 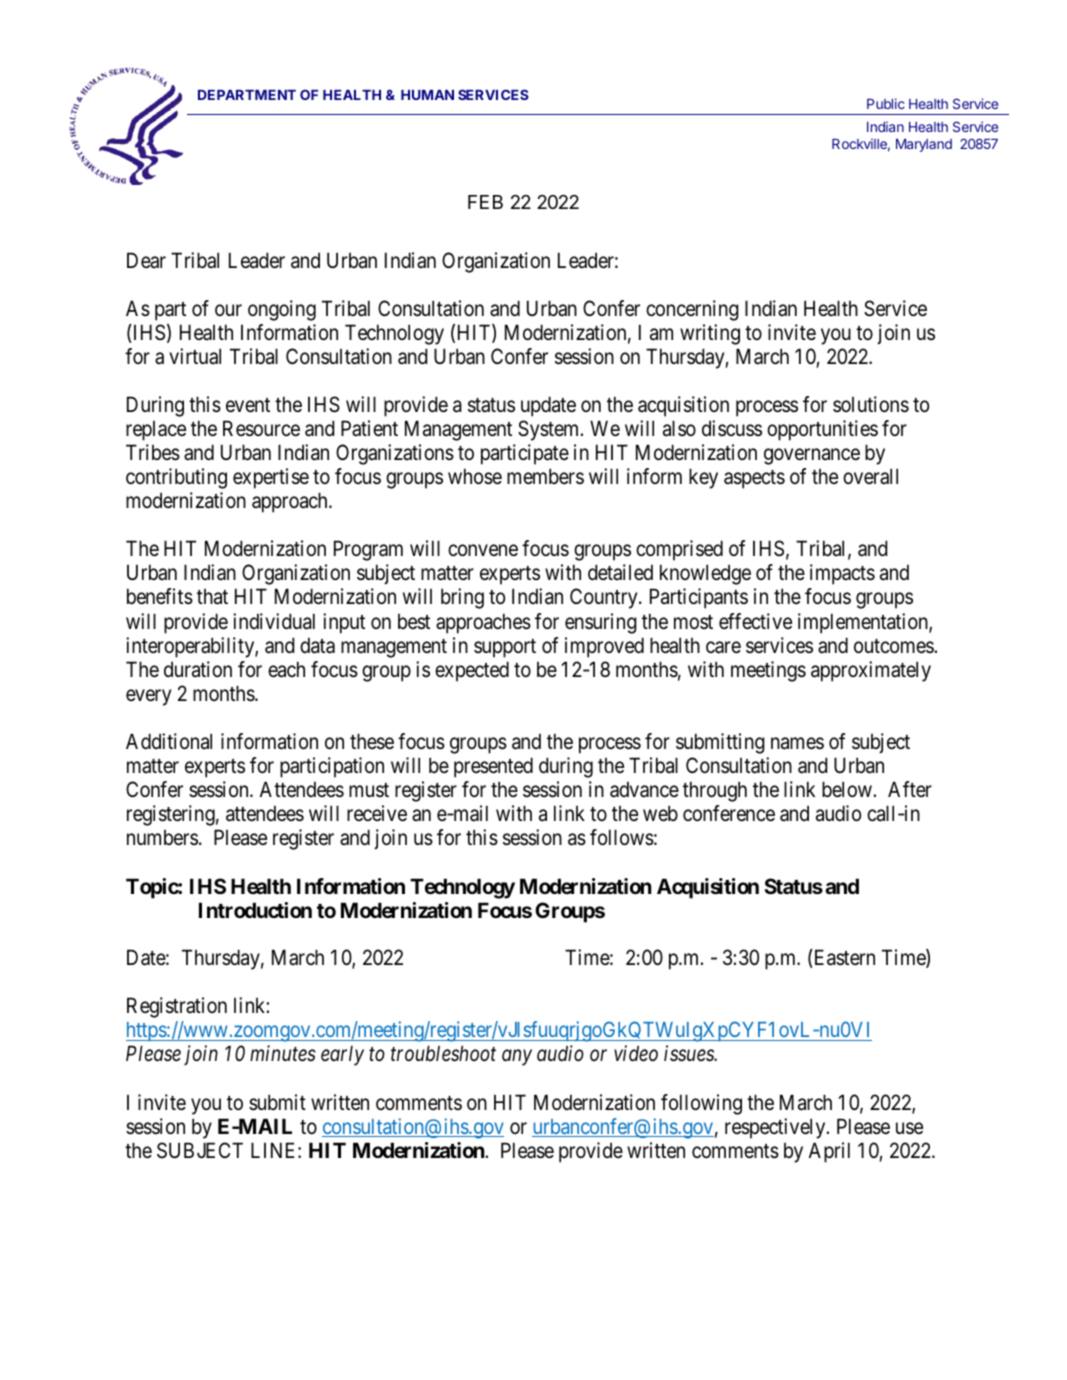 What do you see at coordinates (829, 1152) in the page?
I see `April` at bounding box center [829, 1152].
